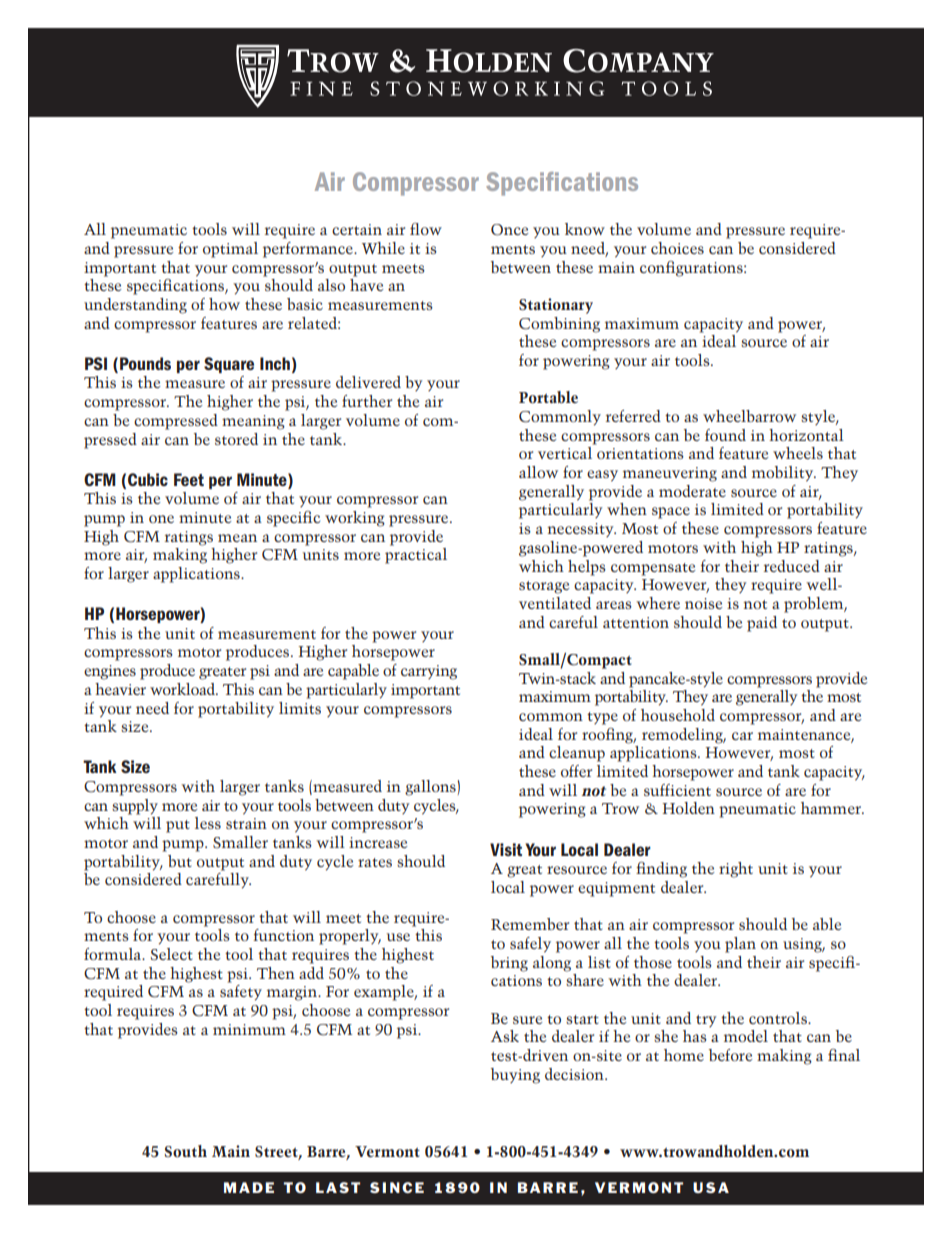  Describe the element at coordinates (186, 1151) in the page. I see `South` at that location.
